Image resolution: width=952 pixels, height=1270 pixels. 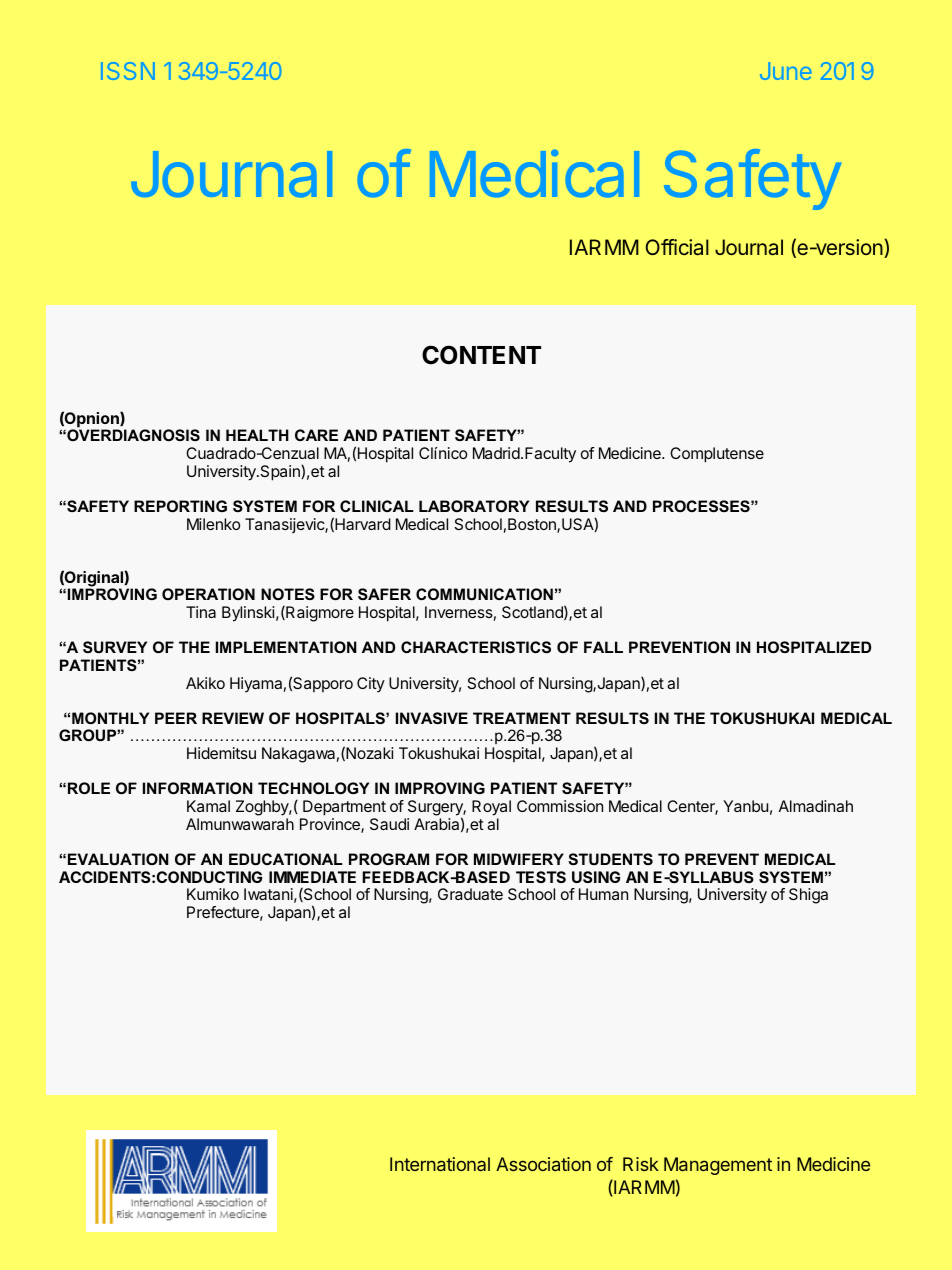 I want to click on HEALTH, so click(x=257, y=435).
